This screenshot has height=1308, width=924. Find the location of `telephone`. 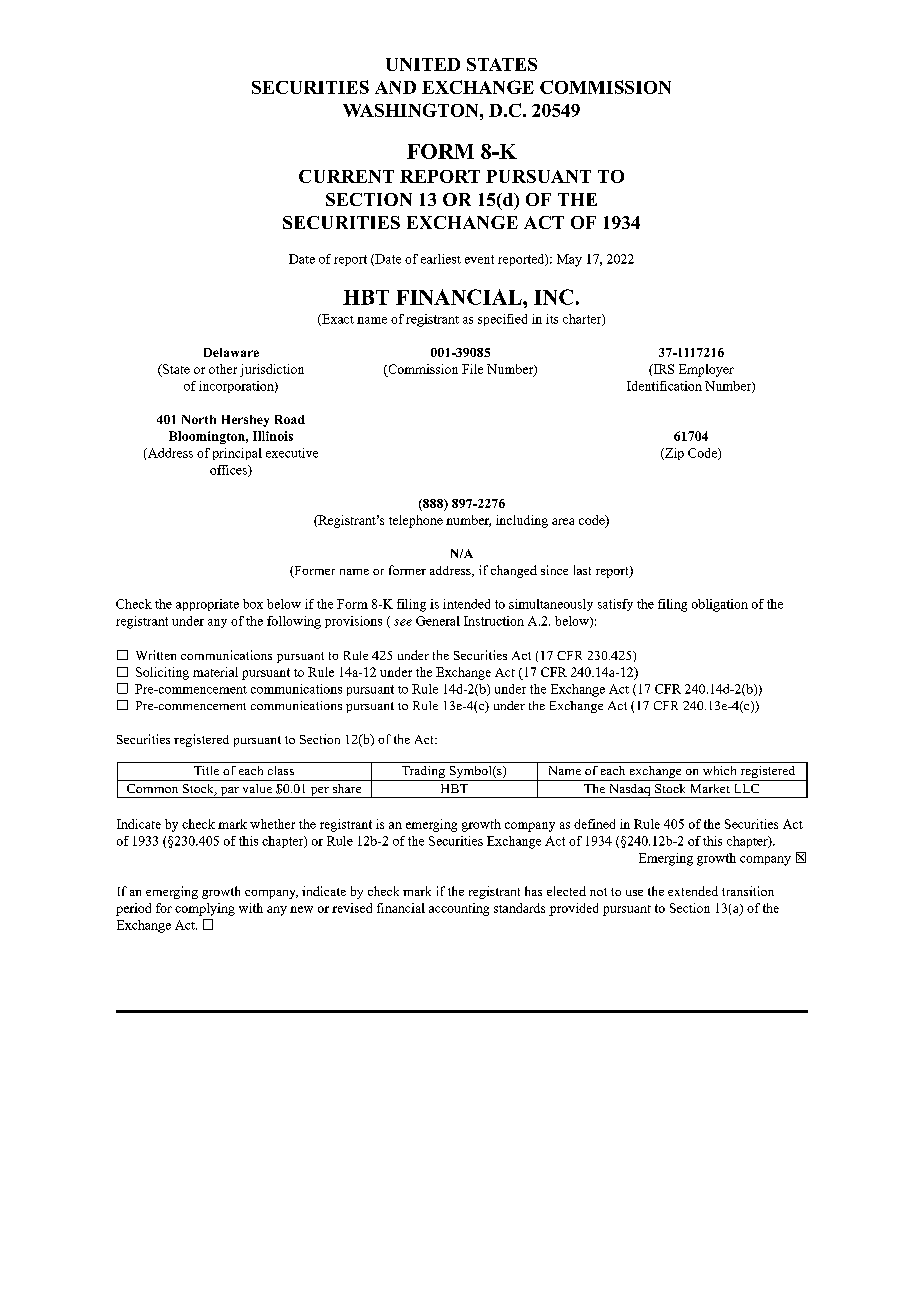

telephone is located at coordinates (416, 521).
